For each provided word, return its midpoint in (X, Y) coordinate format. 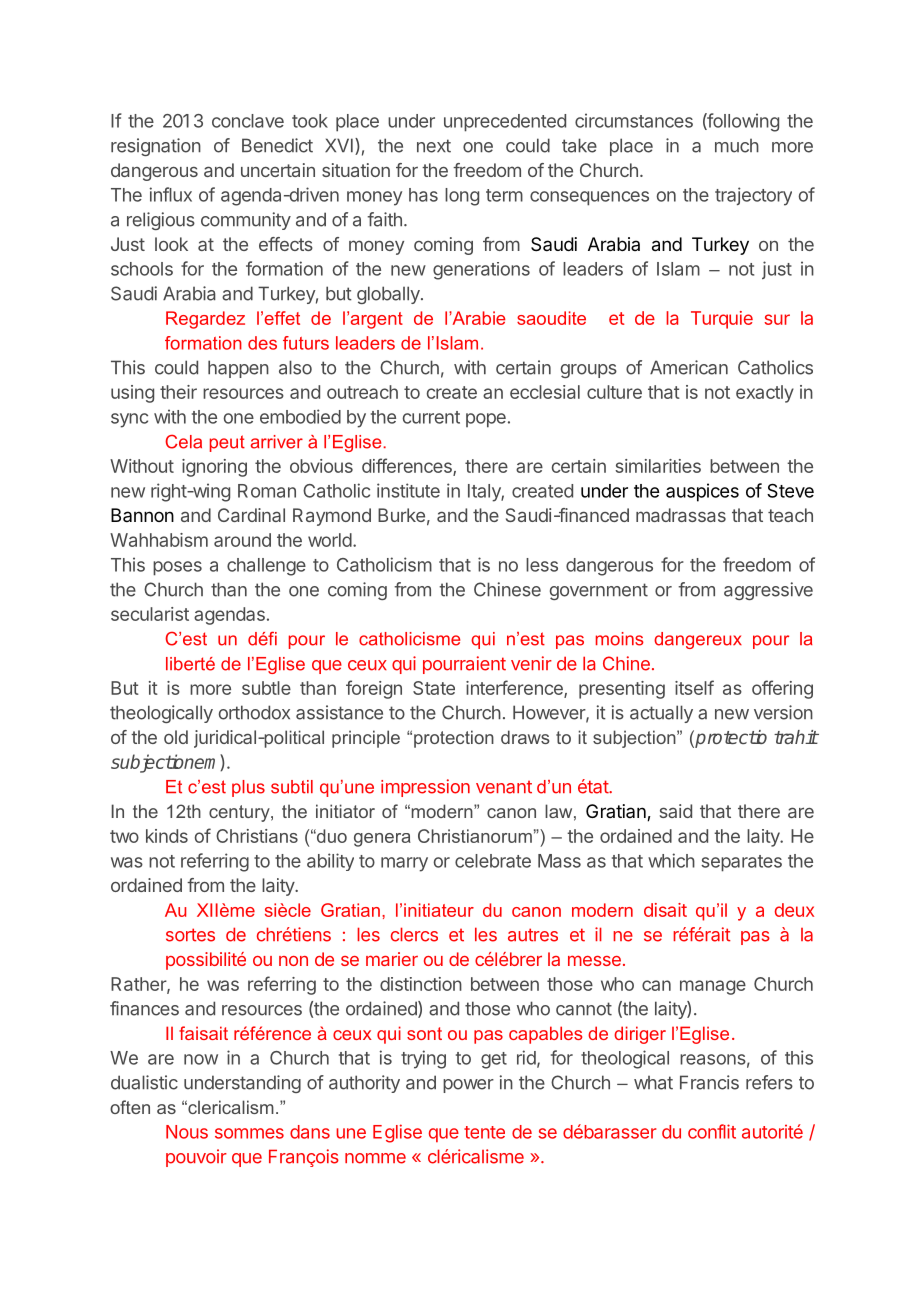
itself (694, 687)
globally (389, 295)
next (434, 146)
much (737, 146)
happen (238, 369)
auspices (702, 492)
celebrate (493, 861)
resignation (156, 147)
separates (741, 863)
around (242, 540)
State (434, 688)
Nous (187, 1132)
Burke (401, 515)
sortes (190, 935)
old (176, 737)
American (689, 367)
